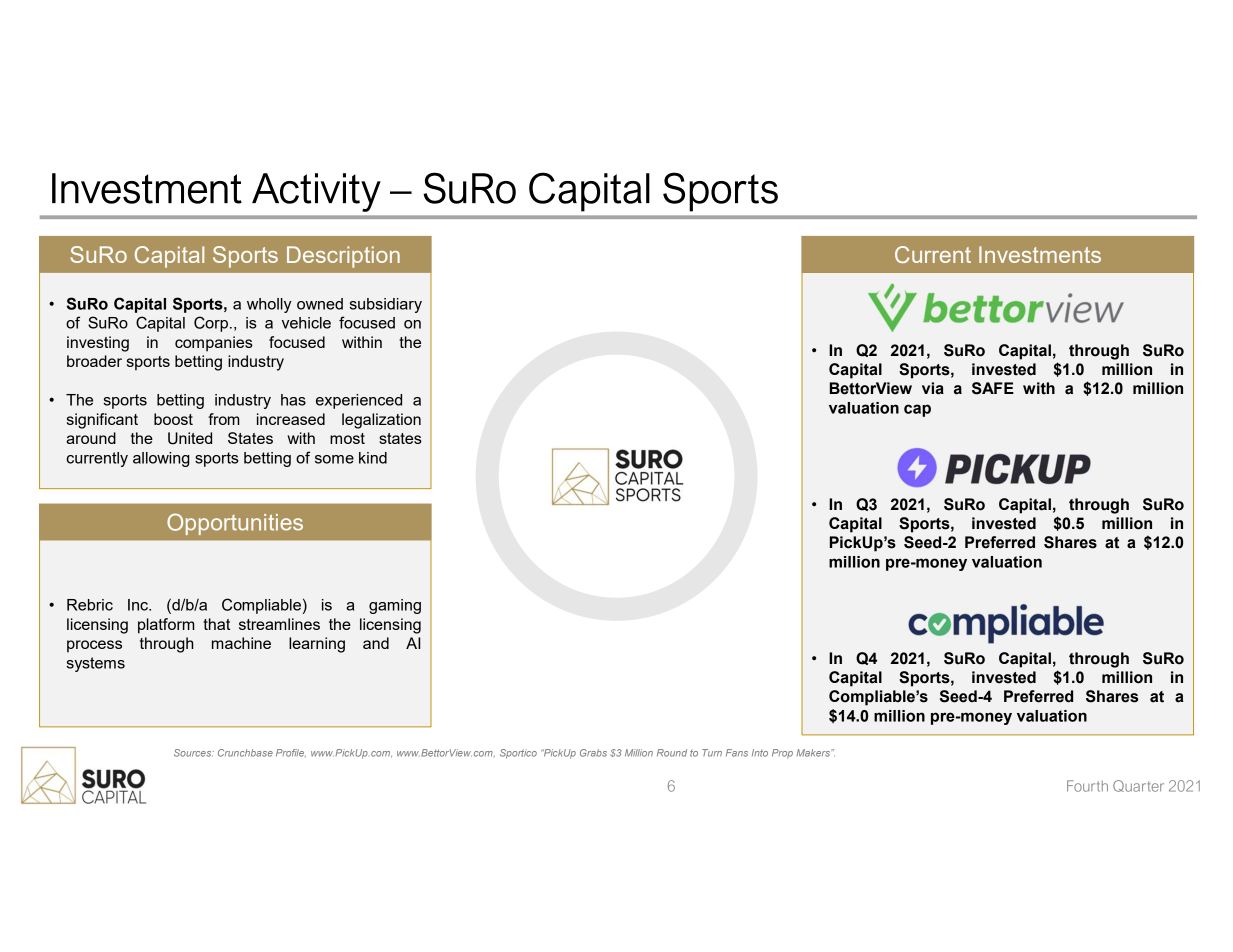  Describe the element at coordinates (1087, 786) in the screenshot. I see `Fourth` at that location.
